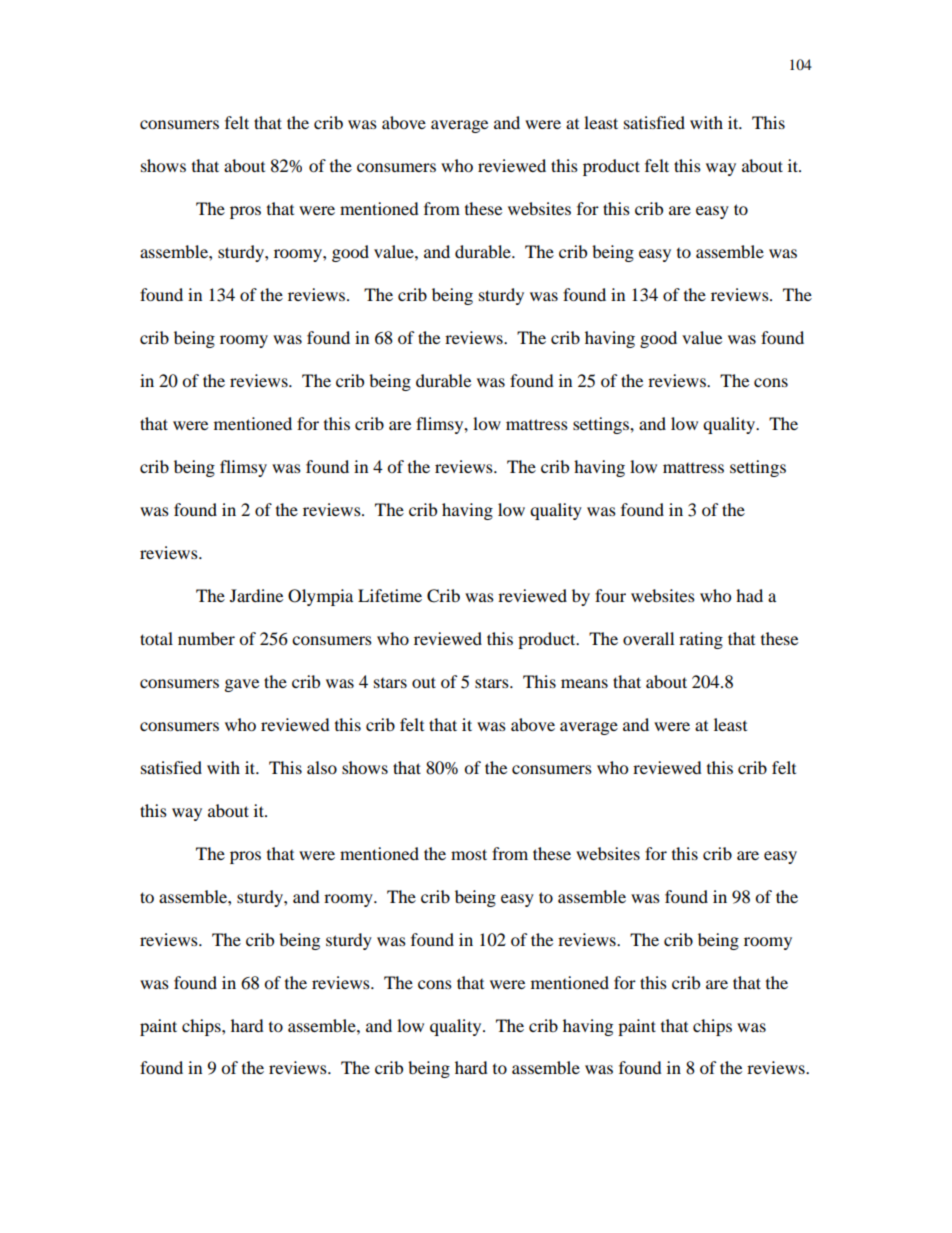 The width and height of the screenshot is (952, 1233). What do you see at coordinates (610, 595) in the screenshot?
I see `four` at bounding box center [610, 595].
